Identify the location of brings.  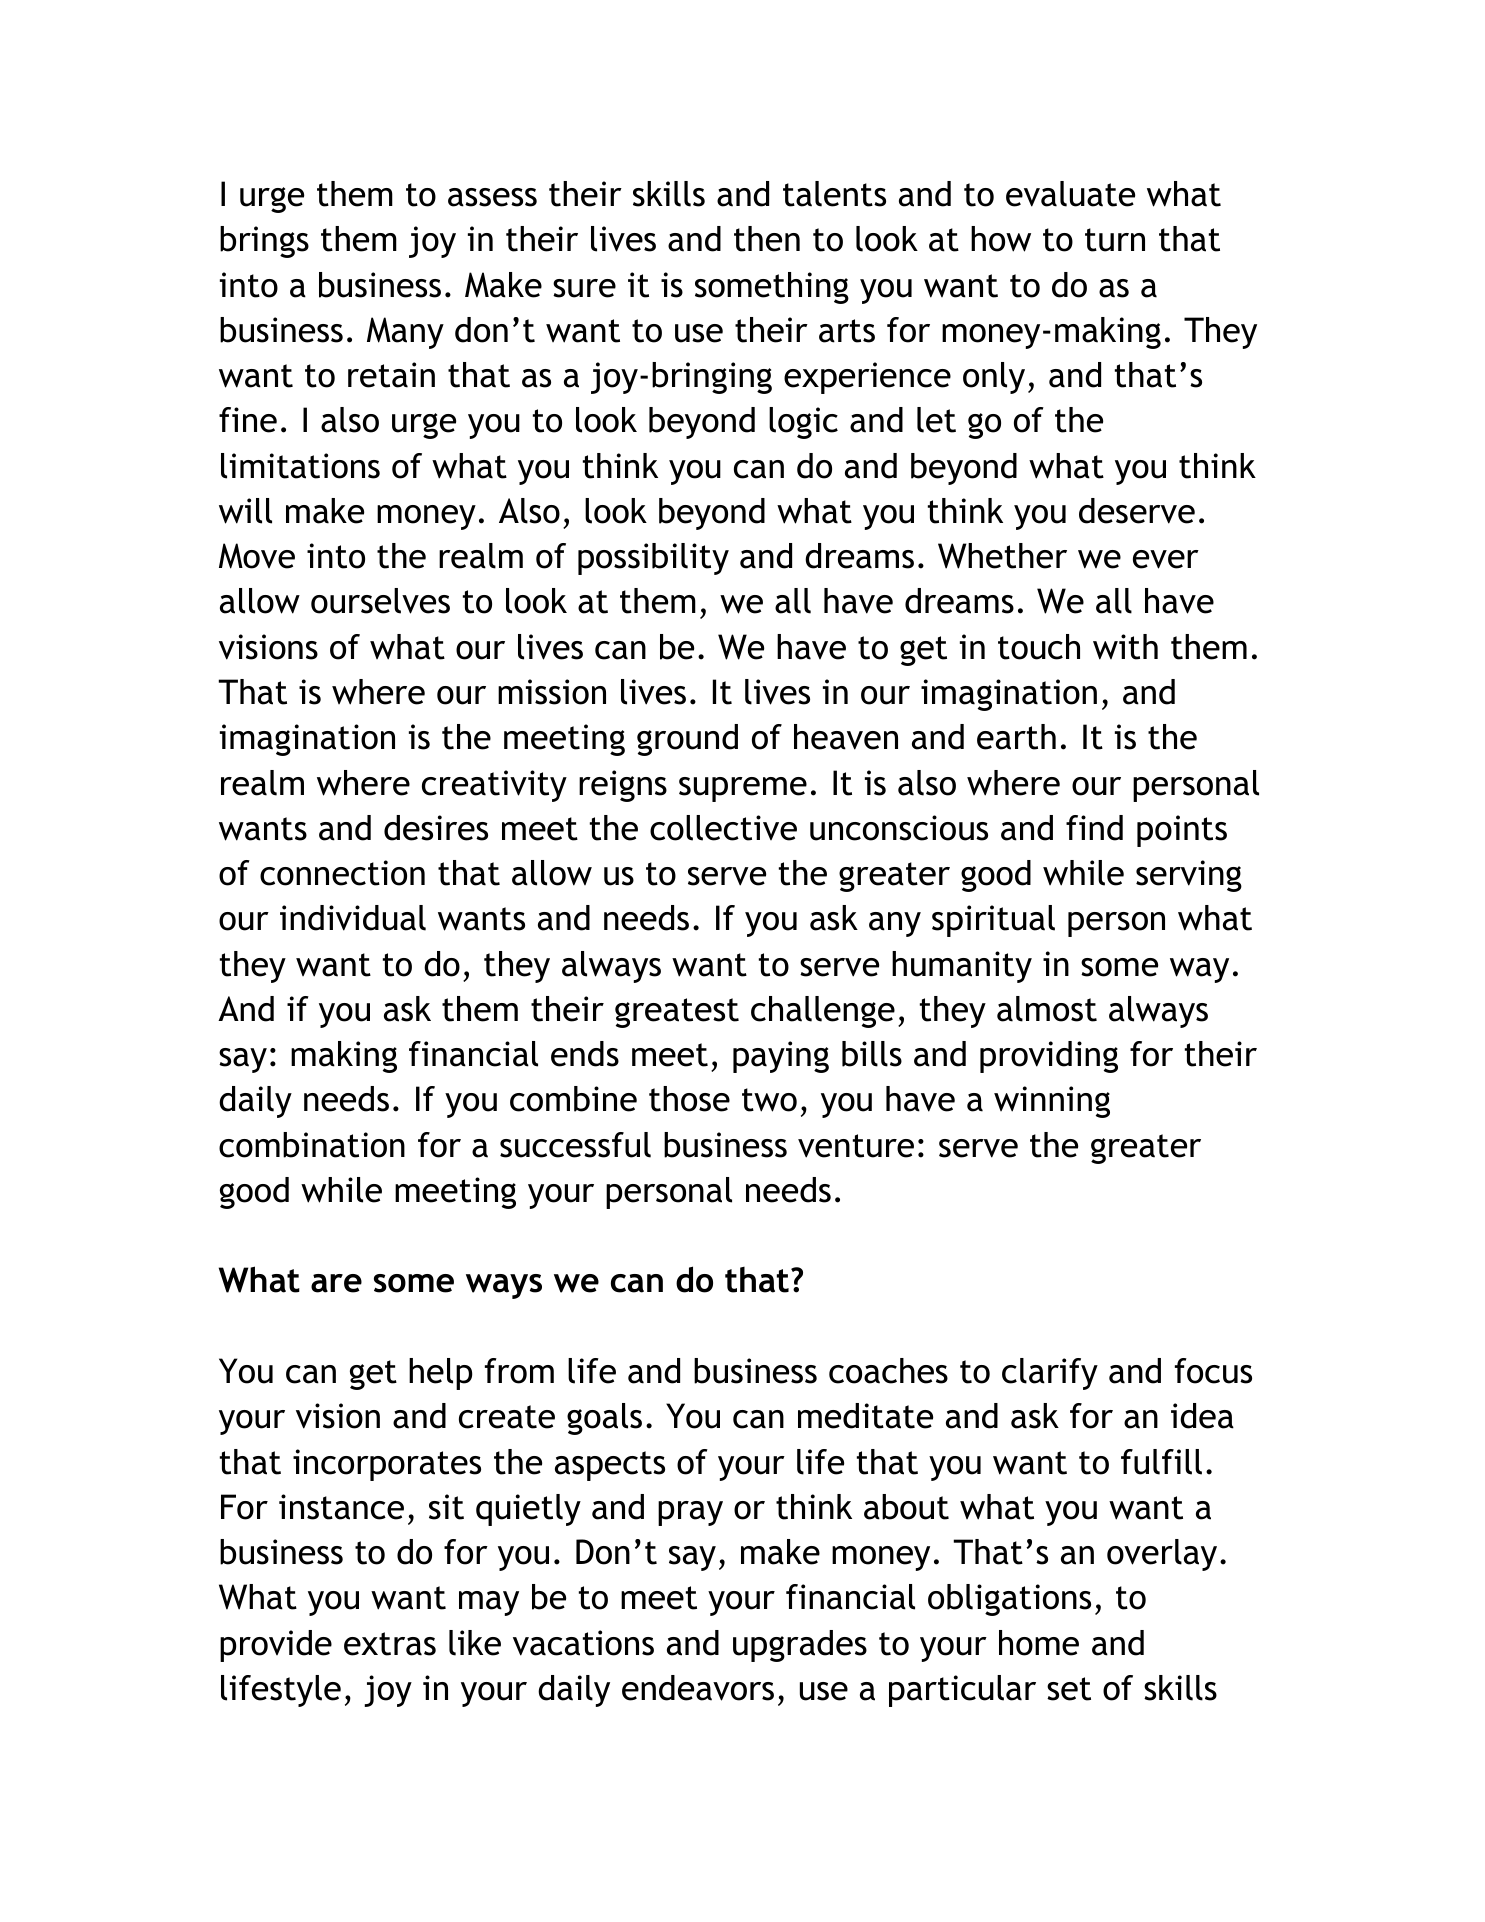
(264, 242).
